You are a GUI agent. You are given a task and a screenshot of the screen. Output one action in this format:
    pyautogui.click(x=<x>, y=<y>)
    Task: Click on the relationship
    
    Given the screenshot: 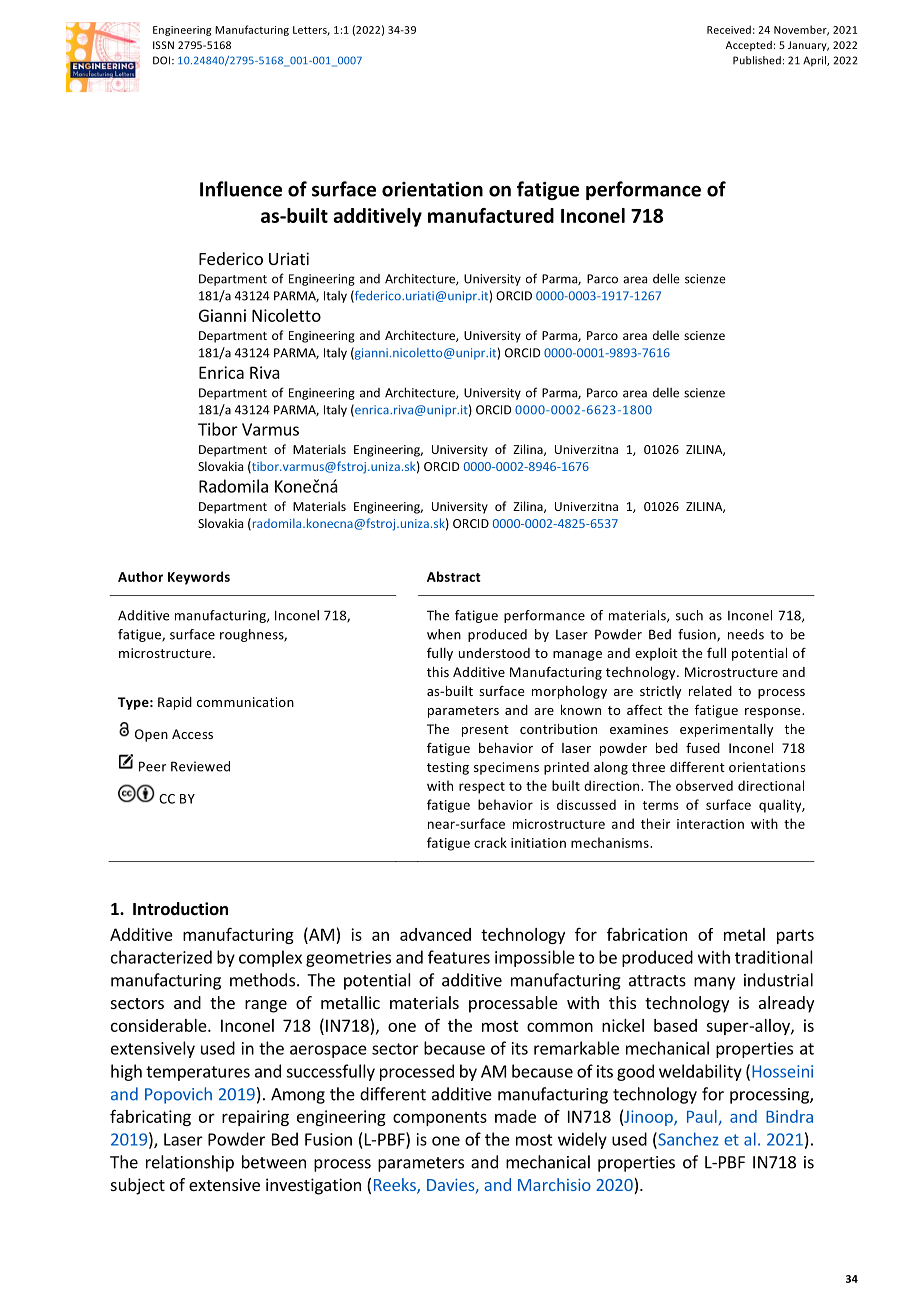 What is the action you would take?
    pyautogui.click(x=190, y=1163)
